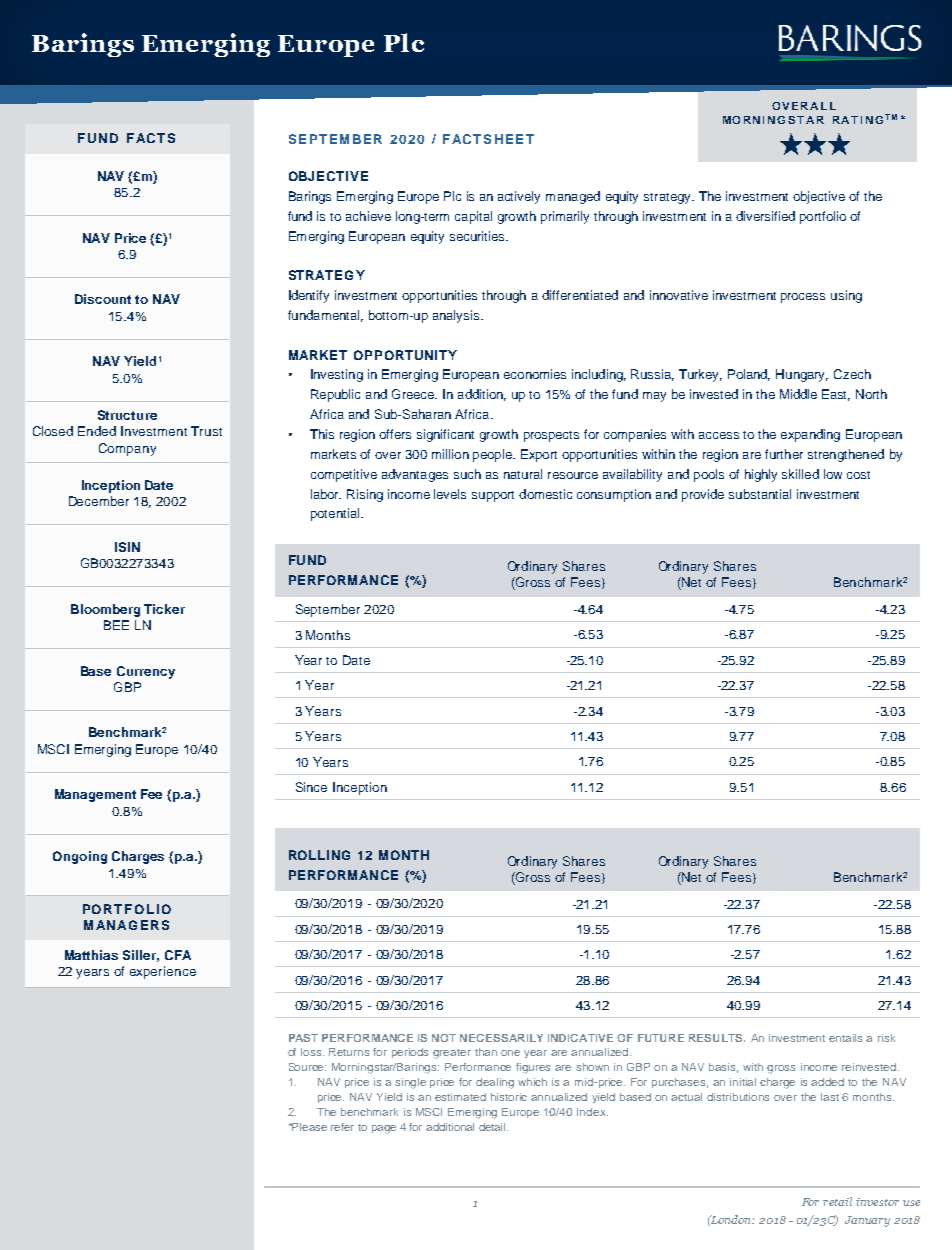 The width and height of the page is (952, 1250). What do you see at coordinates (103, 299) in the page?
I see `Discount` at bounding box center [103, 299].
